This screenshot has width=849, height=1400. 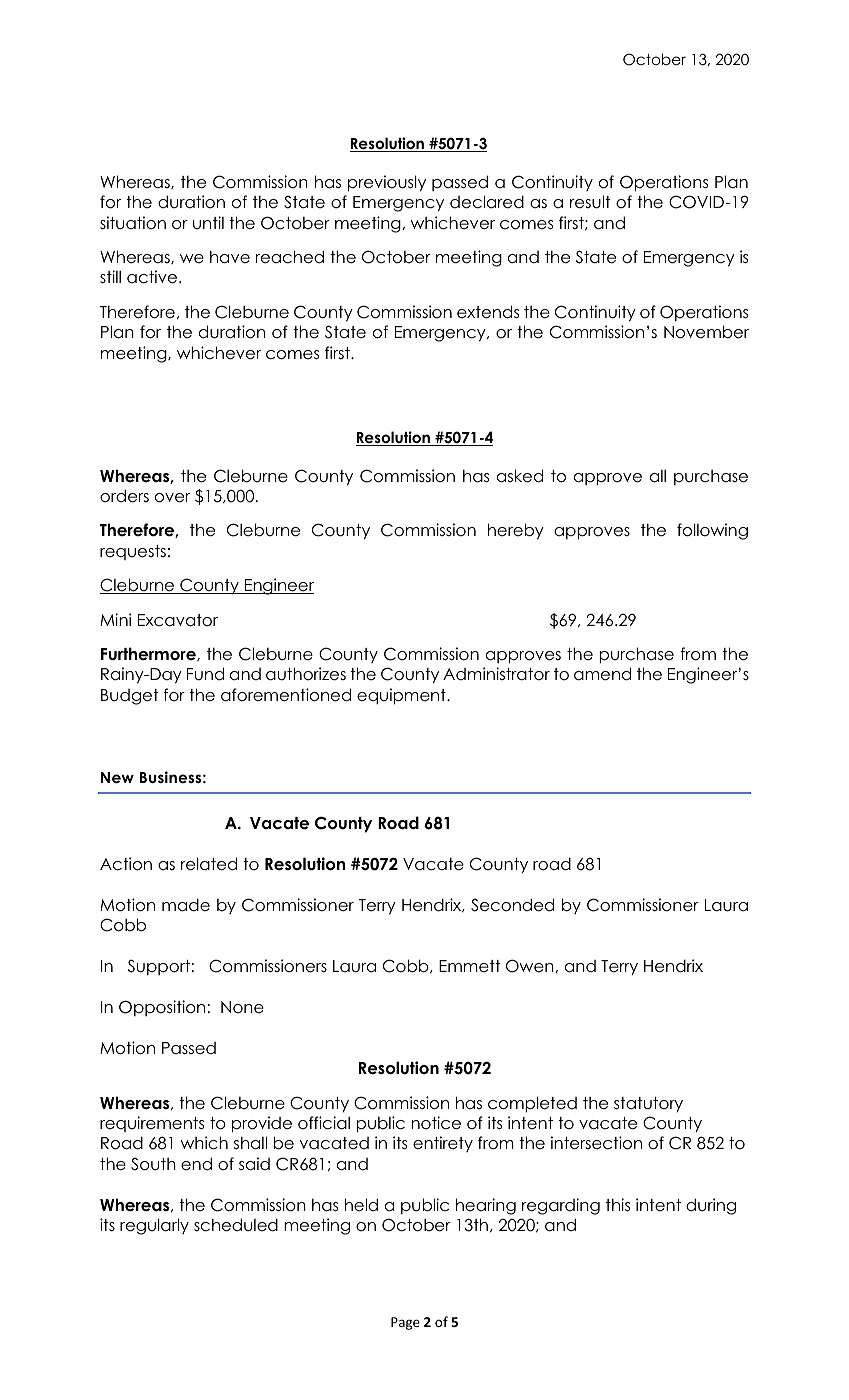 I want to click on this, so click(x=618, y=1205).
